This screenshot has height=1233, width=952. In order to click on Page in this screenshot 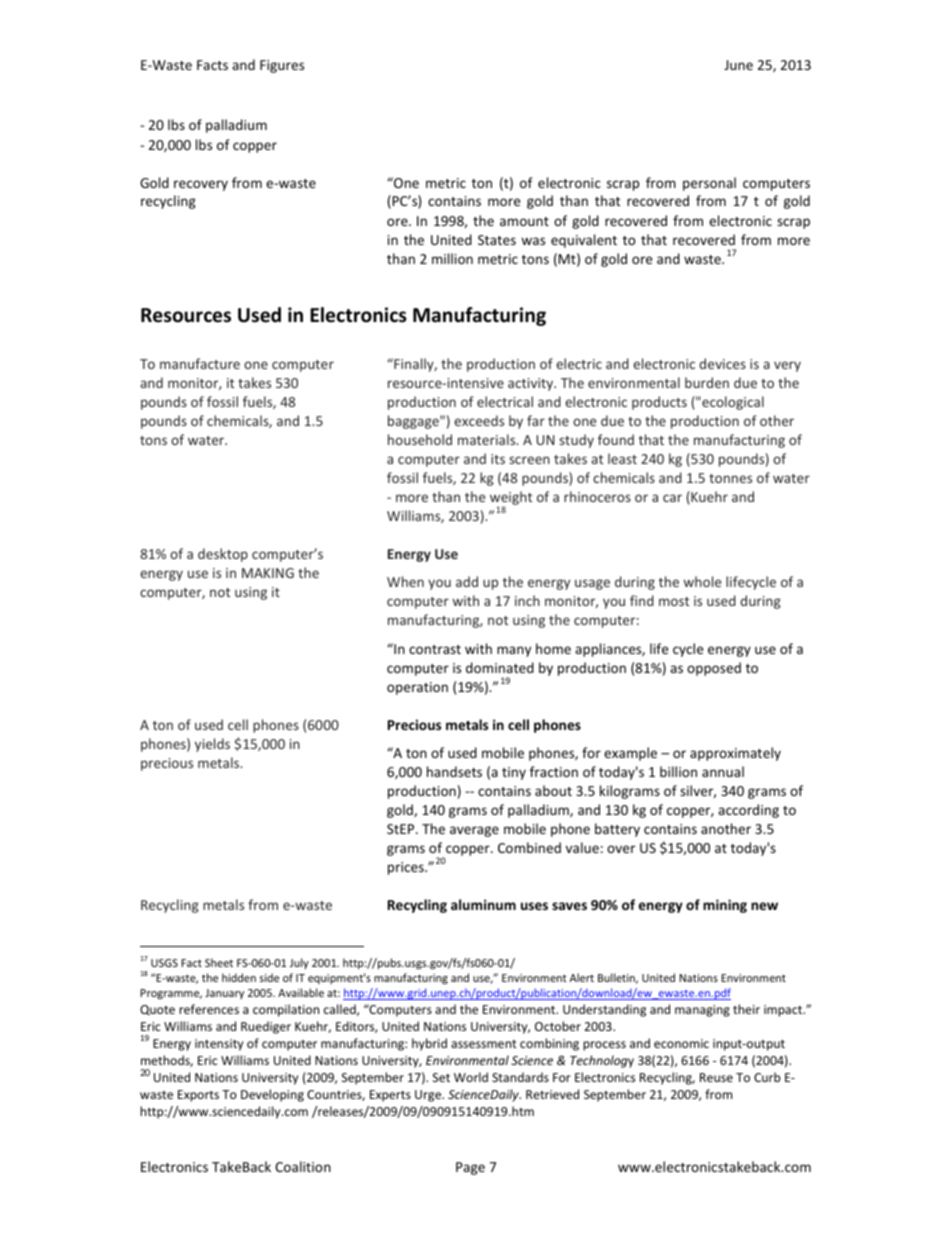, I will do `click(470, 1168)`.
